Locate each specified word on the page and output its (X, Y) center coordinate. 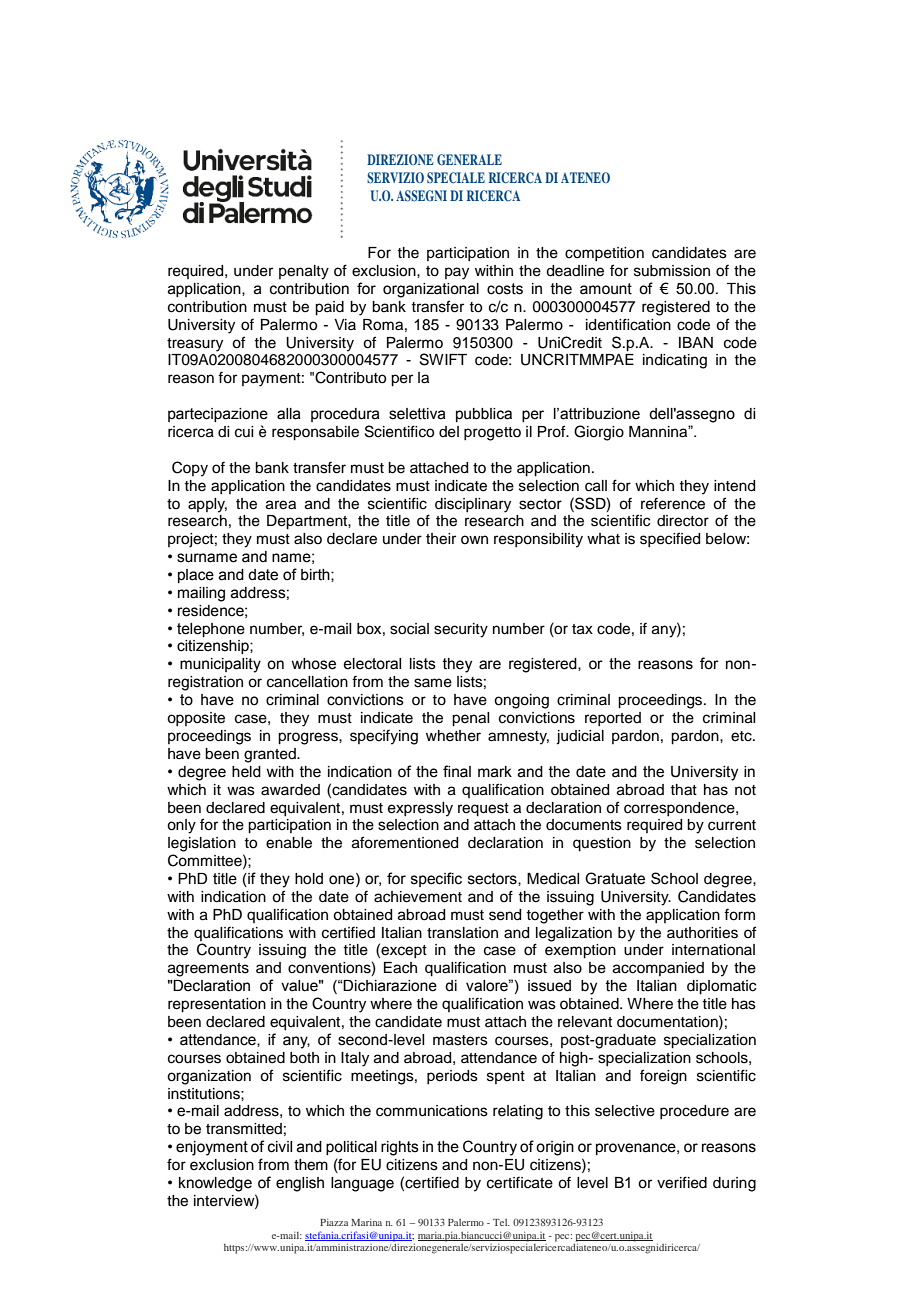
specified (670, 539)
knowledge (215, 1184)
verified (682, 1182)
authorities (702, 933)
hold (309, 879)
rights (400, 1148)
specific (436, 879)
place (196, 576)
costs (505, 289)
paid (329, 308)
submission (672, 271)
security (461, 630)
